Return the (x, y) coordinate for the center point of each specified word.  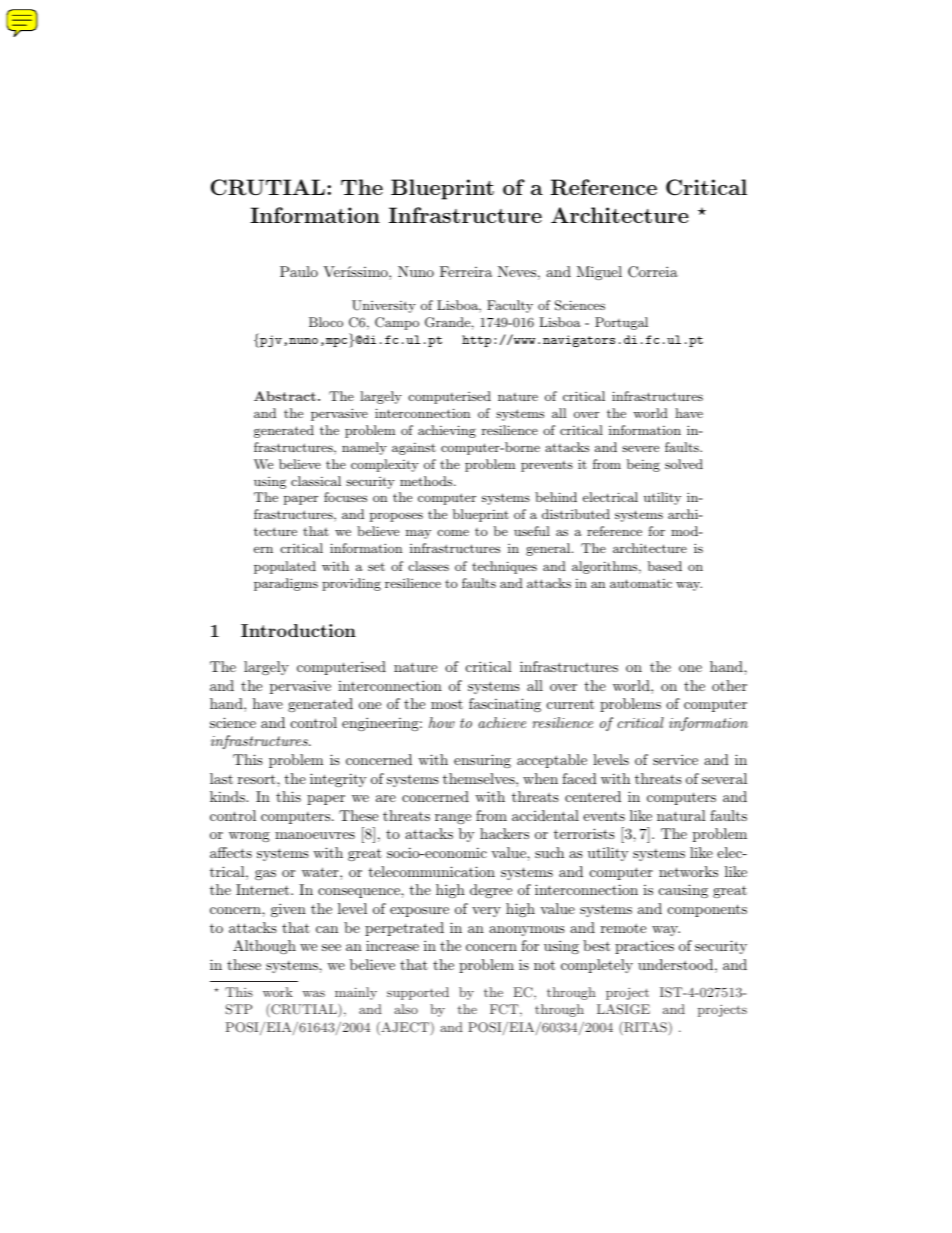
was (314, 994)
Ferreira (466, 271)
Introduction (298, 630)
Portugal (621, 323)
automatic (641, 583)
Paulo (299, 271)
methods (427, 481)
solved (684, 464)
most (447, 704)
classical (316, 481)
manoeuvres (315, 835)
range (453, 819)
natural (681, 815)
